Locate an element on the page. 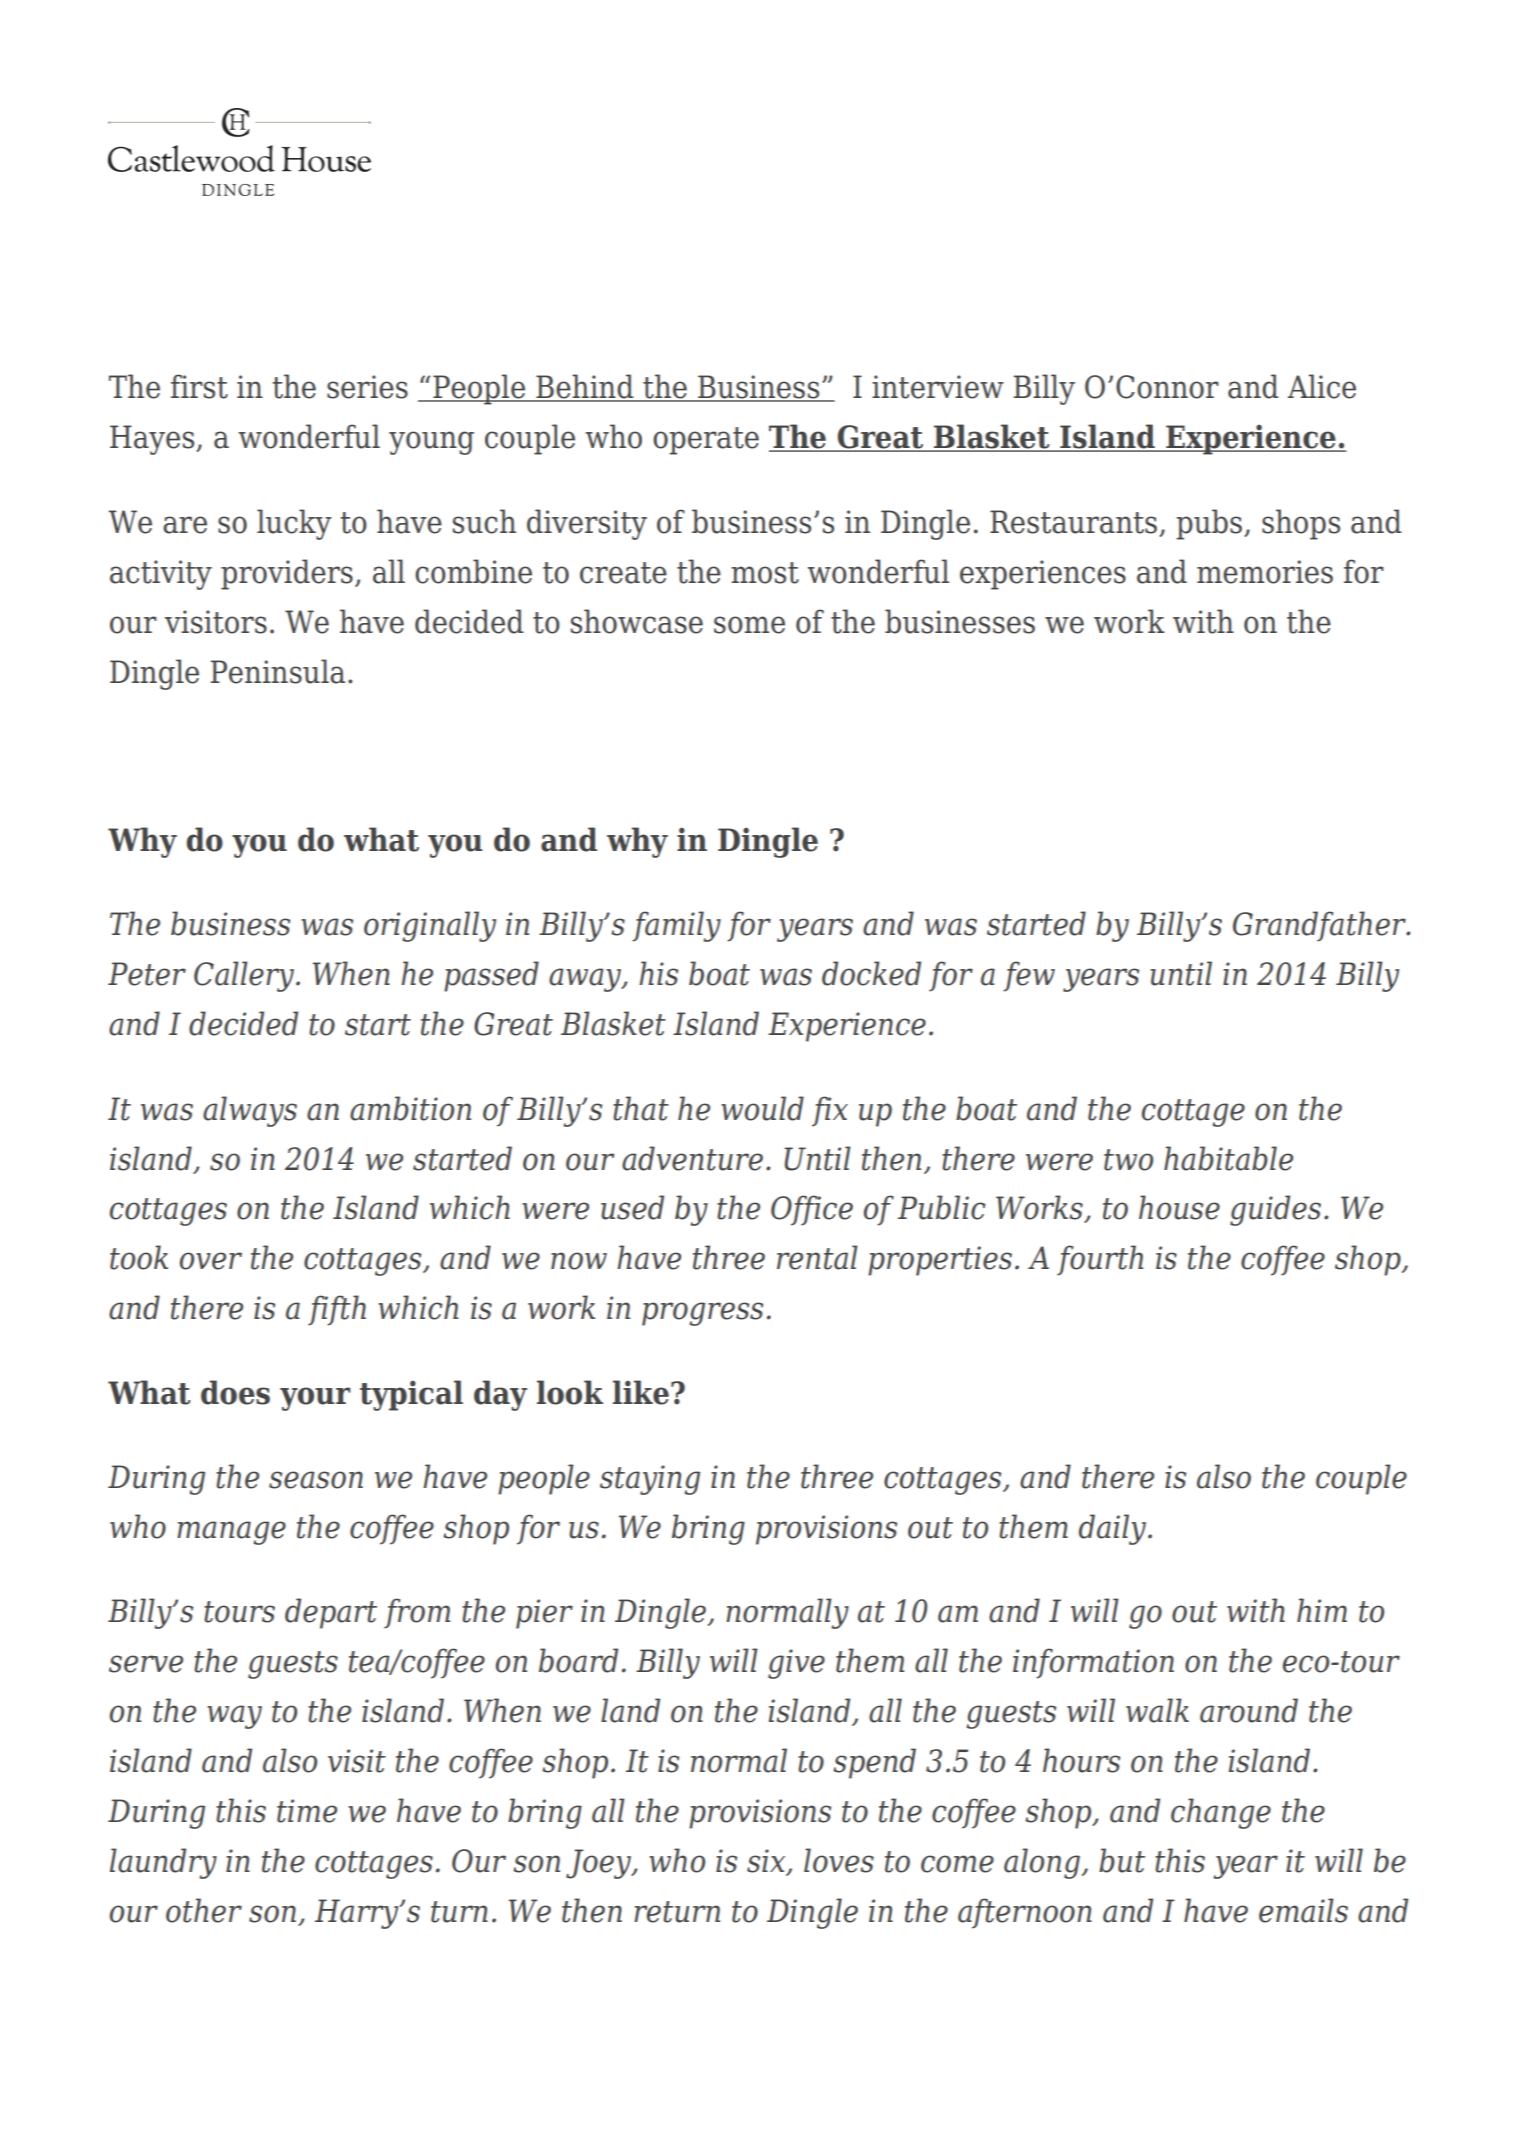  operate is located at coordinates (706, 441).
